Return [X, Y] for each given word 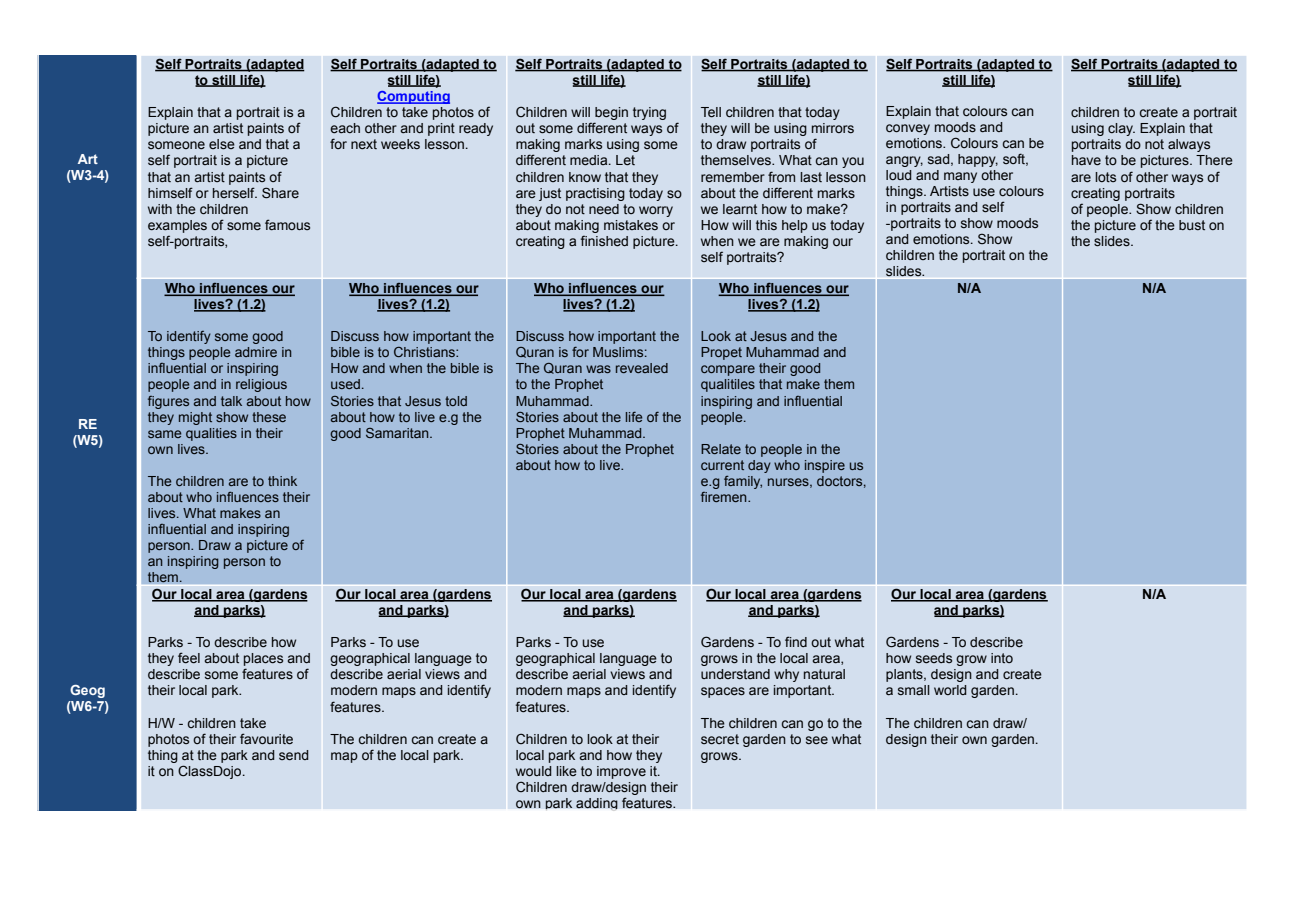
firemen [725, 497]
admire [256, 352]
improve [621, 772]
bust [1192, 225]
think [282, 481]
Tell [711, 112]
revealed [642, 368]
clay [1121, 129]
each [345, 128]
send [294, 755]
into [1002, 658]
